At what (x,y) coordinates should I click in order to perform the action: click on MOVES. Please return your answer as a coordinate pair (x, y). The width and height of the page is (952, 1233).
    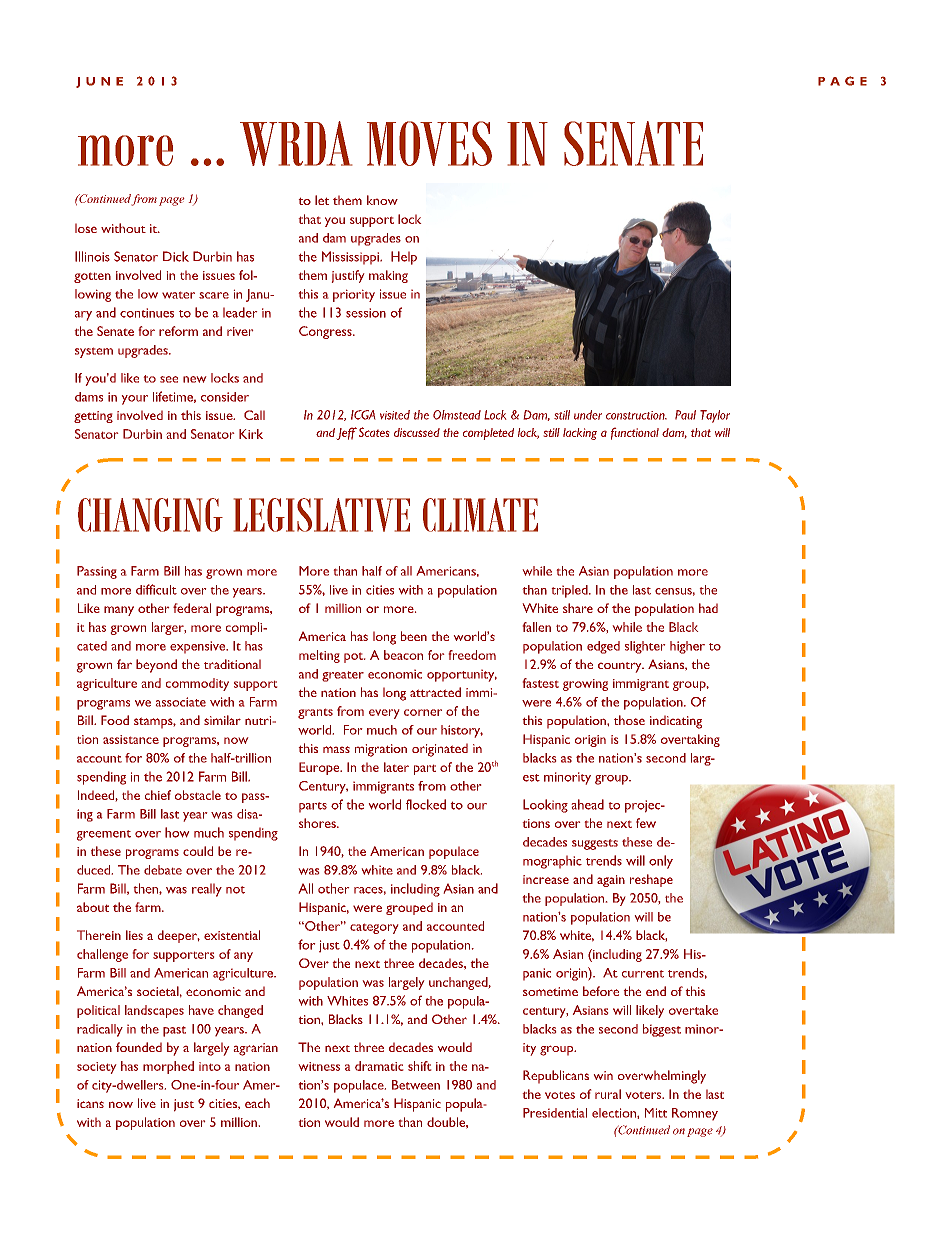
    Looking at the image, I should click on (429, 143).
